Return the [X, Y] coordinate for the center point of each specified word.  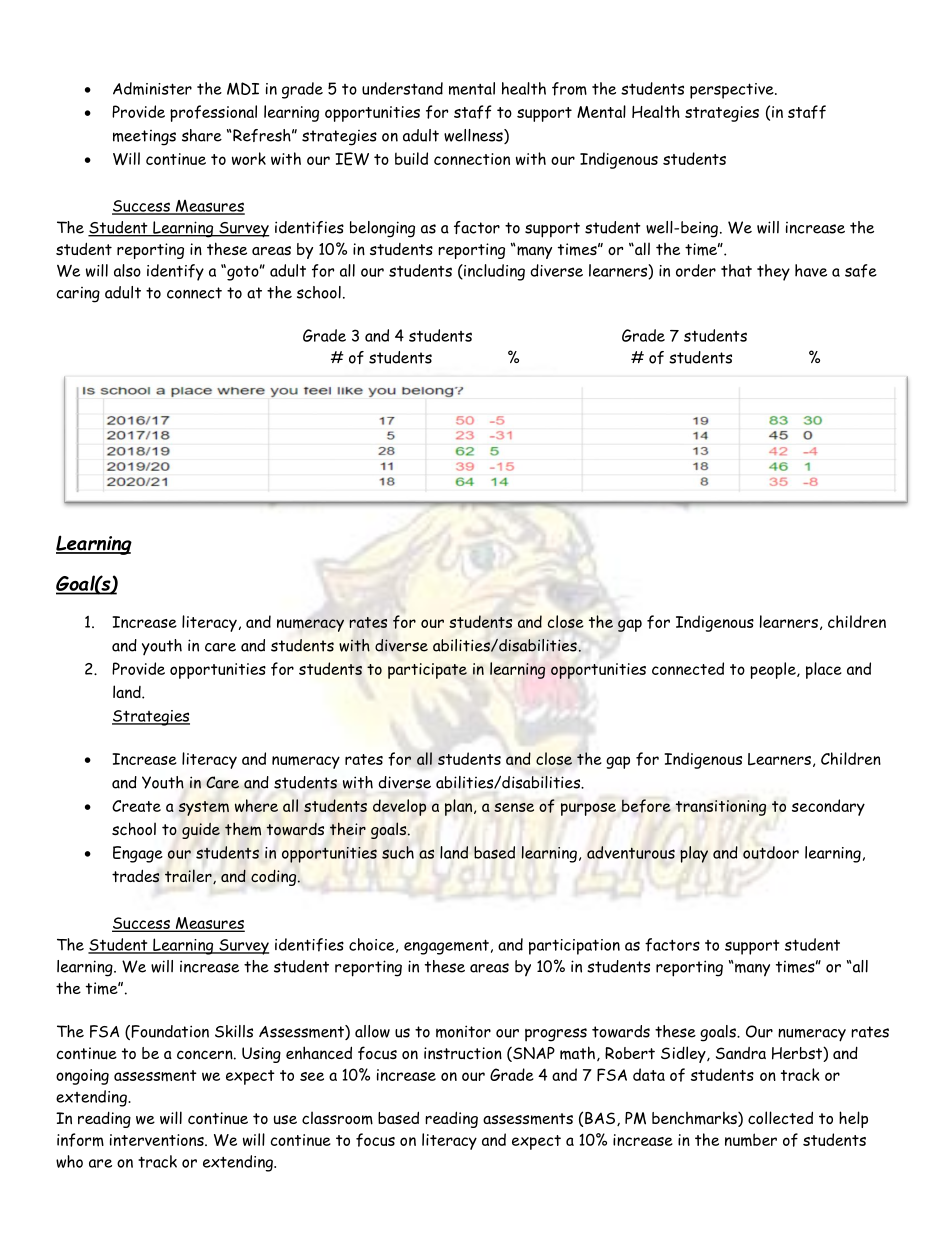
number [751, 1140]
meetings [144, 138]
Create [136, 806]
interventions [158, 1140]
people [774, 670]
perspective [733, 91]
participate [427, 671]
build [411, 158]
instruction [463, 1053]
